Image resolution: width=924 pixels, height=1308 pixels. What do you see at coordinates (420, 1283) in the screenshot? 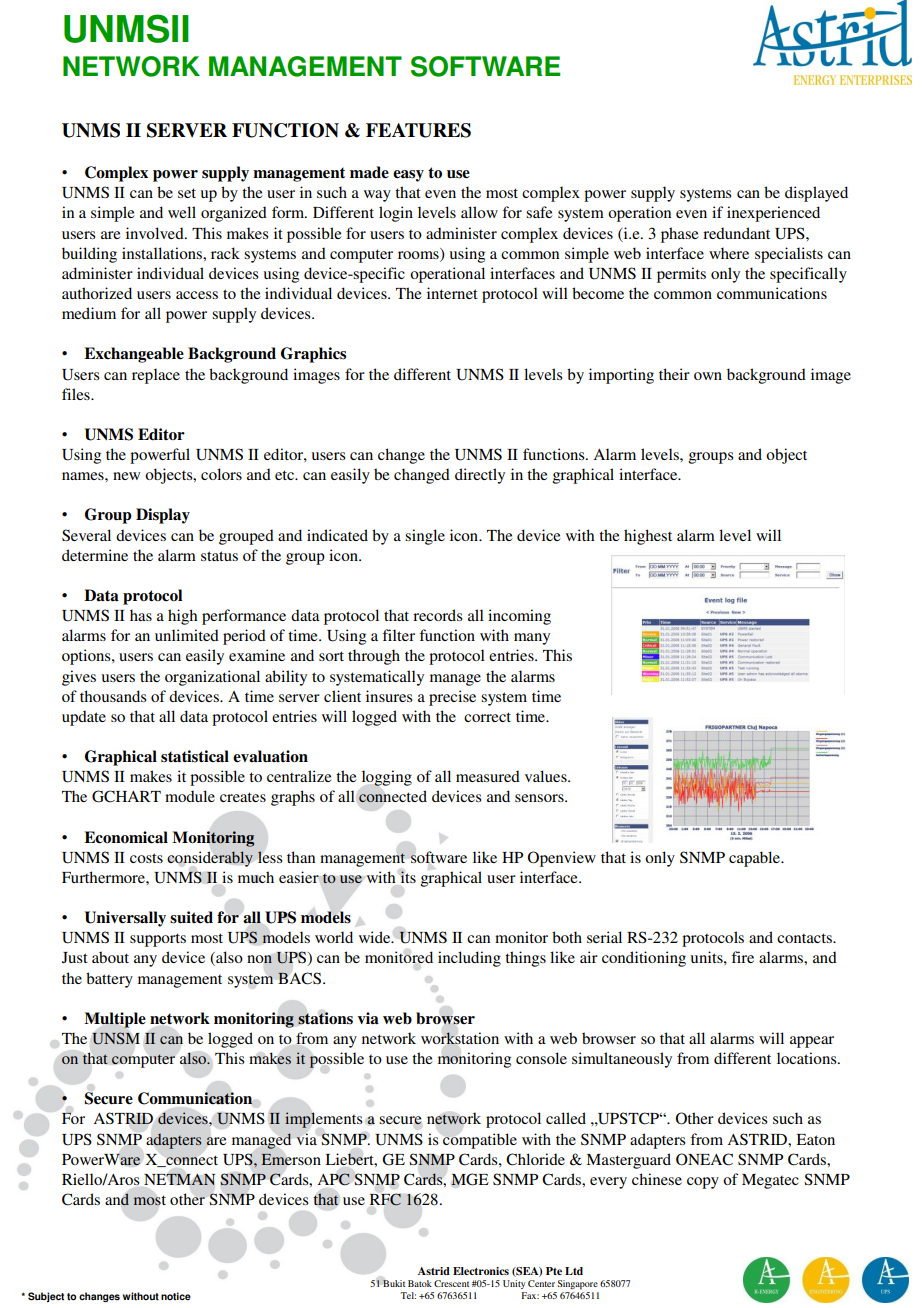
I see `Batok` at bounding box center [420, 1283].
